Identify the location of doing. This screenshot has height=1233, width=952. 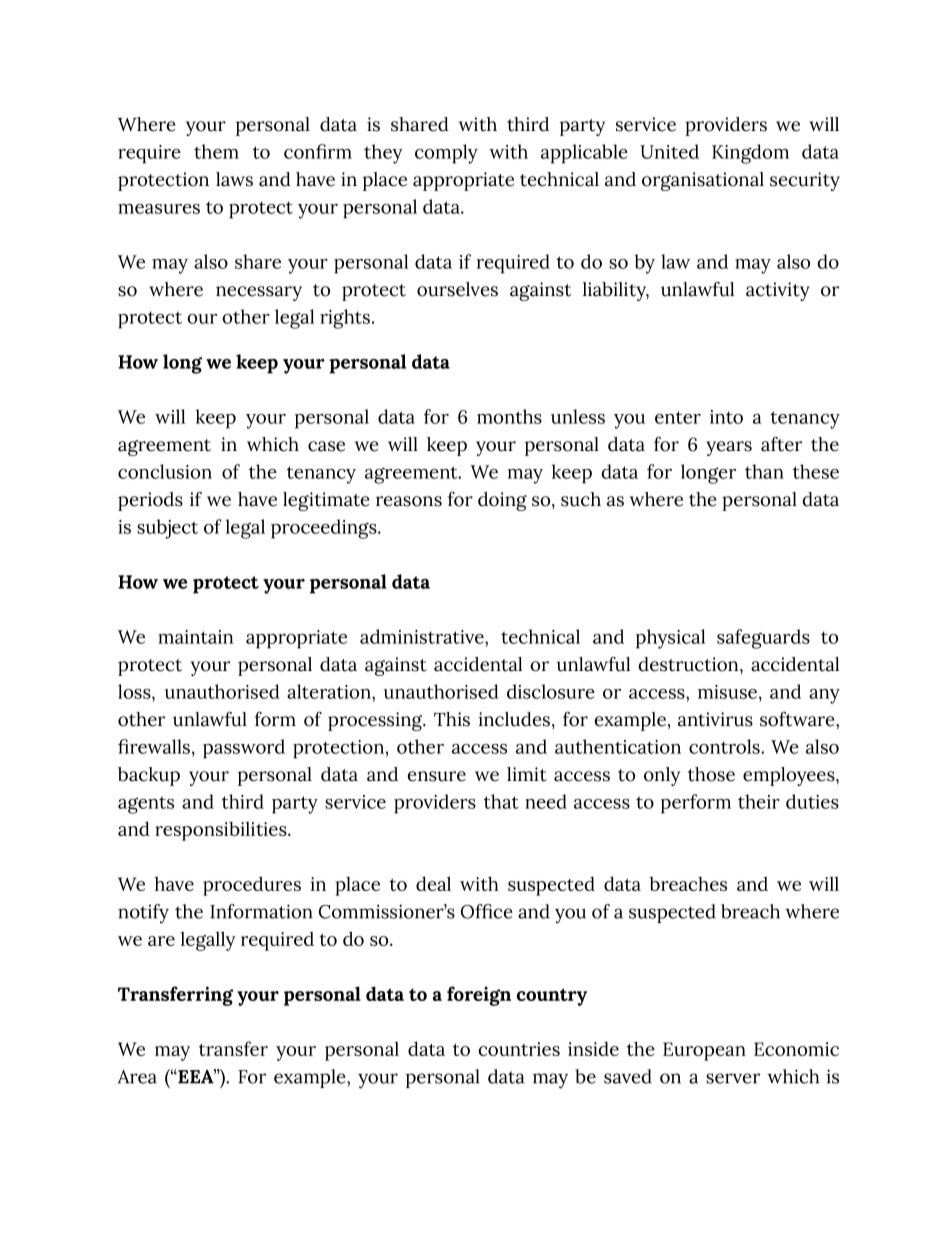
(502, 501).
